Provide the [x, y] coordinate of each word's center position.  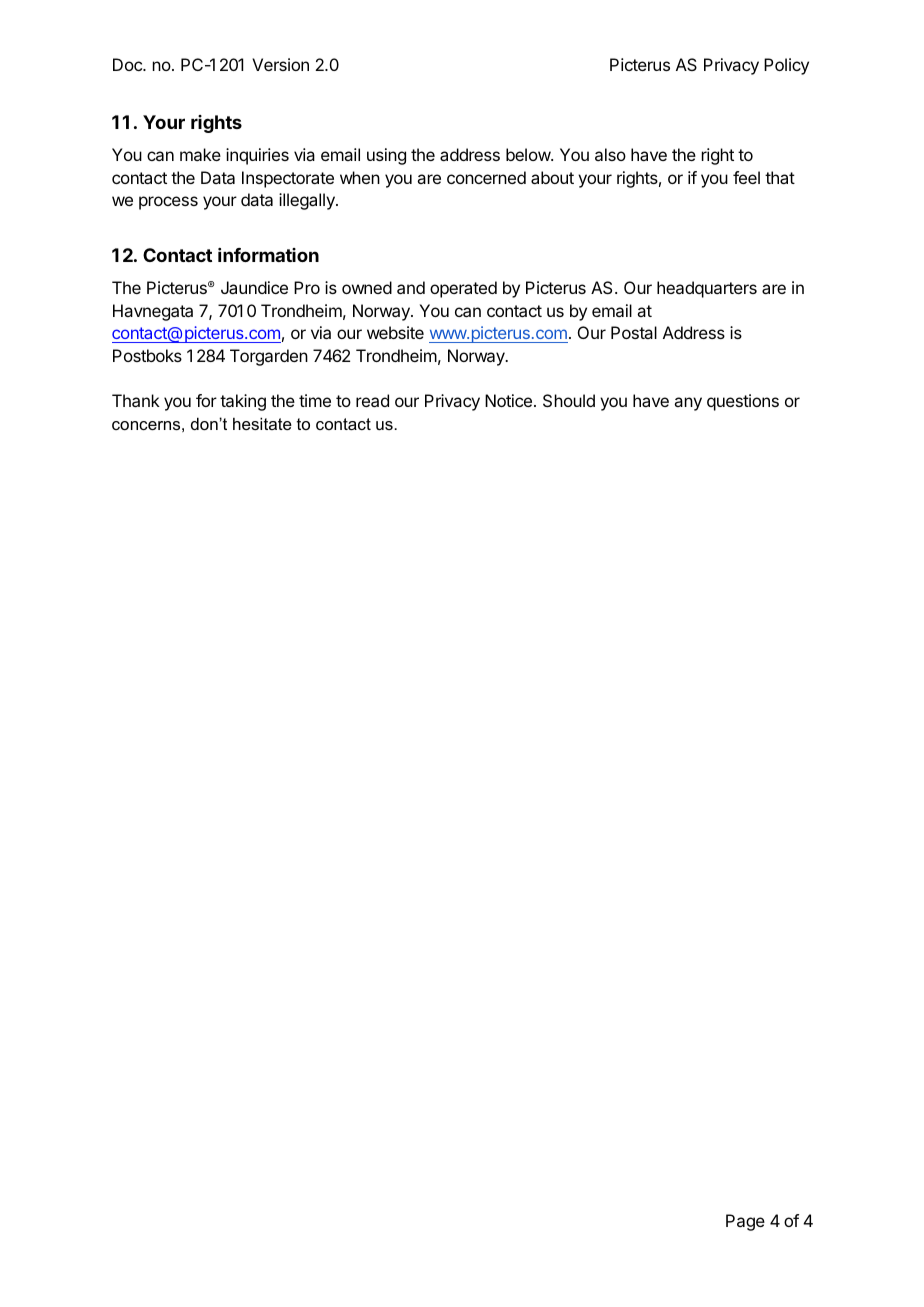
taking [243, 402]
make [200, 154]
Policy [786, 66]
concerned [486, 177]
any [688, 404]
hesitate [262, 423]
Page [745, 1222]
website [395, 332]
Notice [508, 400]
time [315, 400]
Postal [634, 332]
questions [743, 402]
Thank [136, 400]
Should [569, 400]
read [372, 400]
